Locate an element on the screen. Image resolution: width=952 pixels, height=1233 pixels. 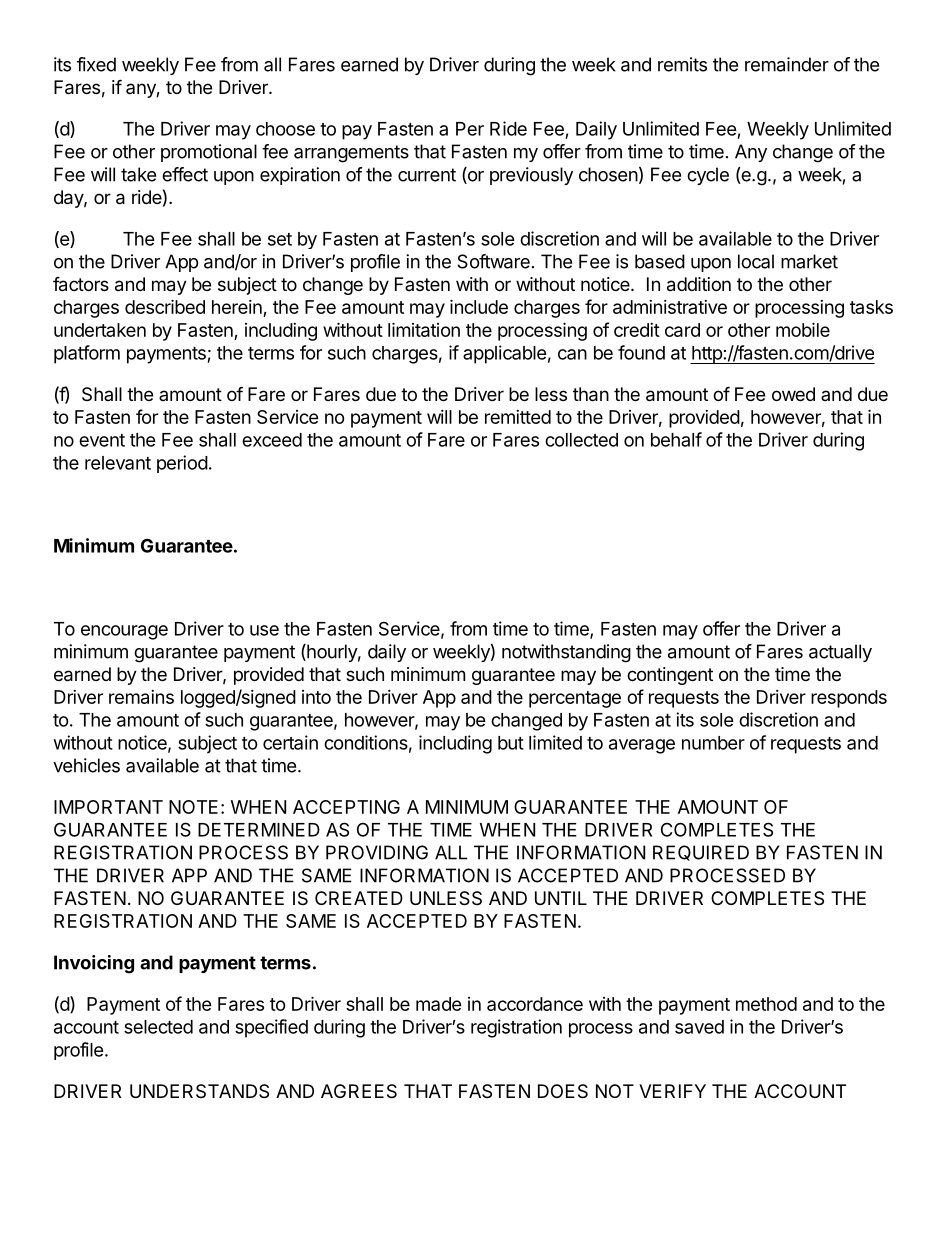
remains is located at coordinates (141, 697).
